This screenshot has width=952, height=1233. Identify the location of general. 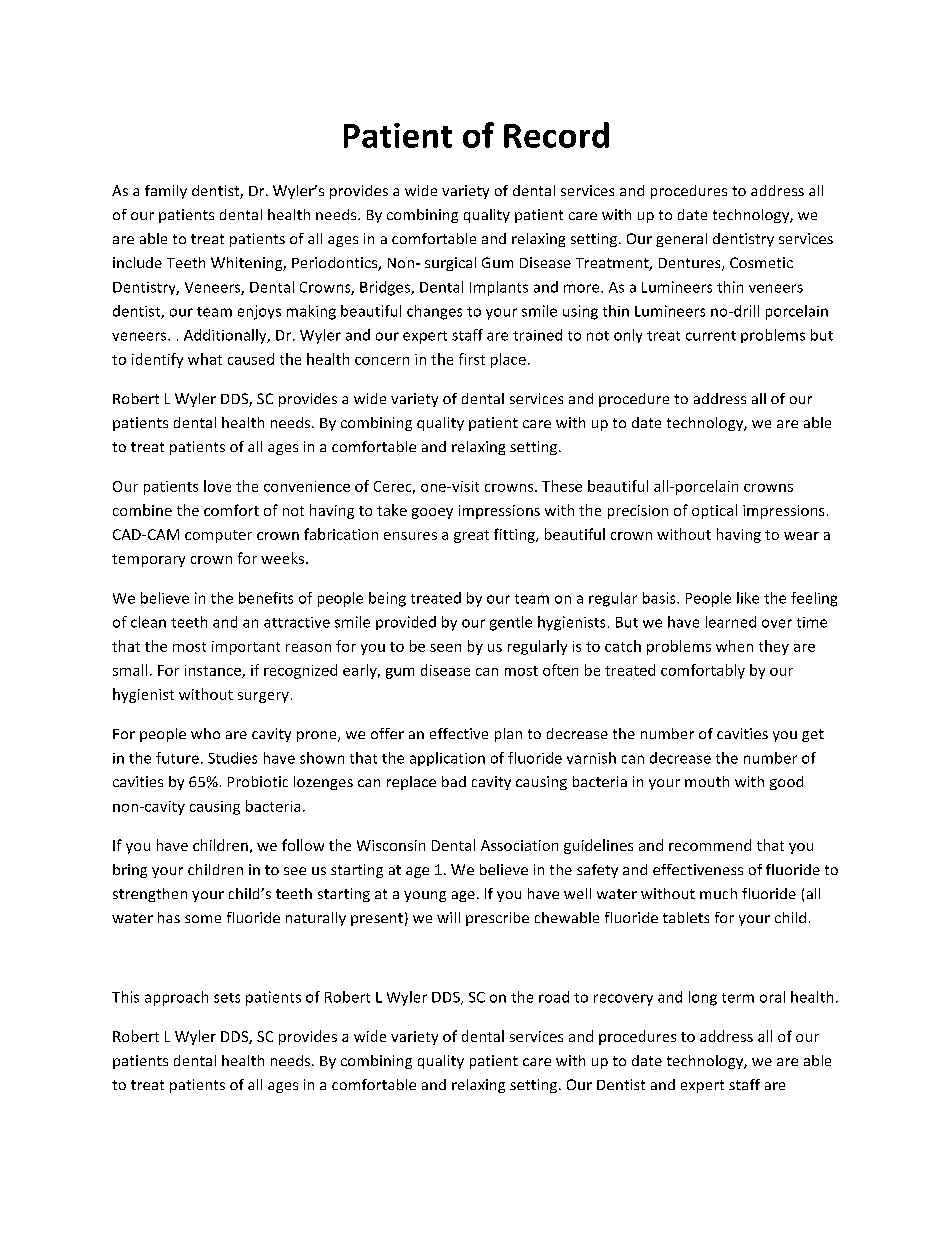
(681, 240).
